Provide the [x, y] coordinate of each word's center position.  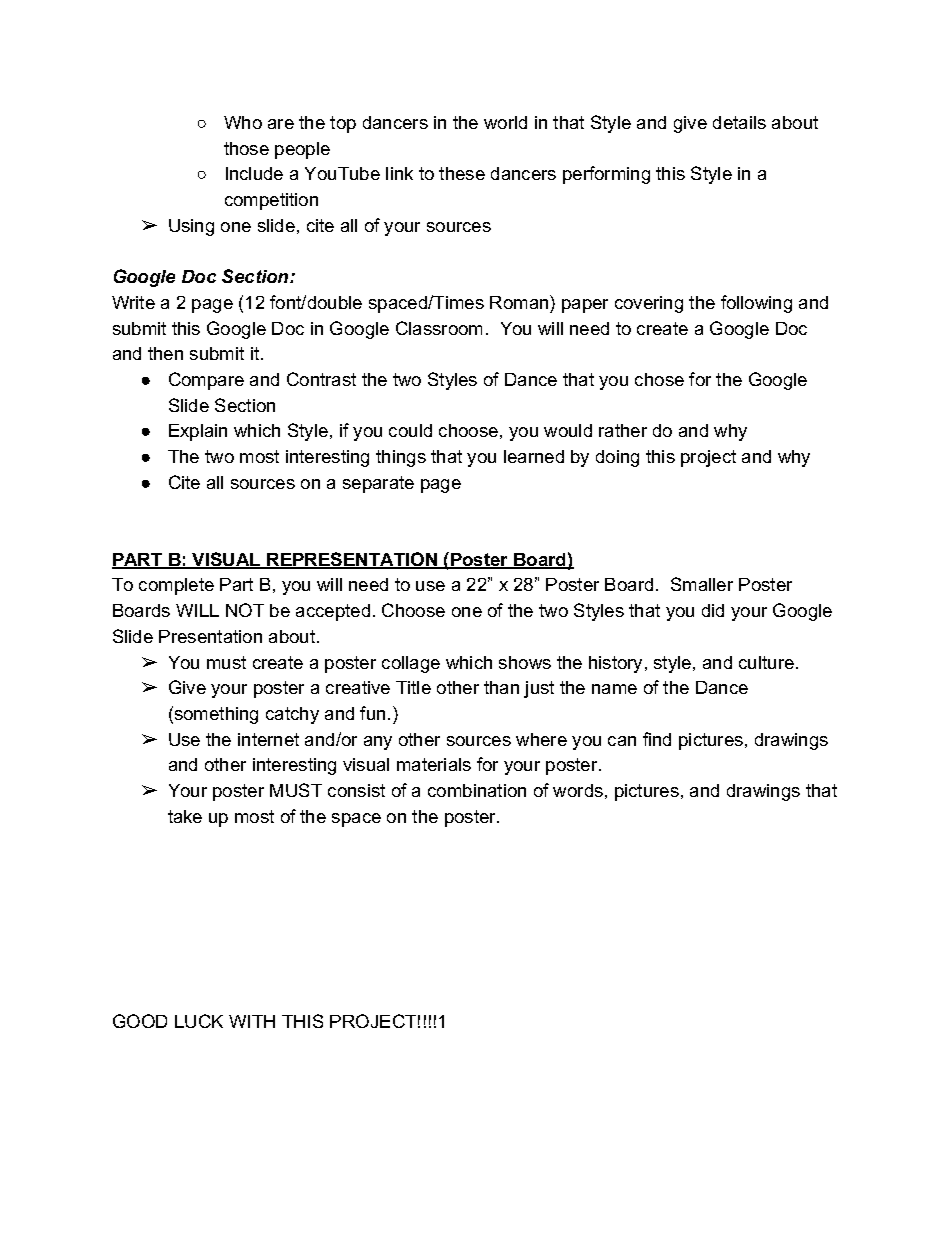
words [578, 790]
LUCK [199, 1021]
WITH [252, 1021]
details [739, 122]
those [246, 148]
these [462, 173]
